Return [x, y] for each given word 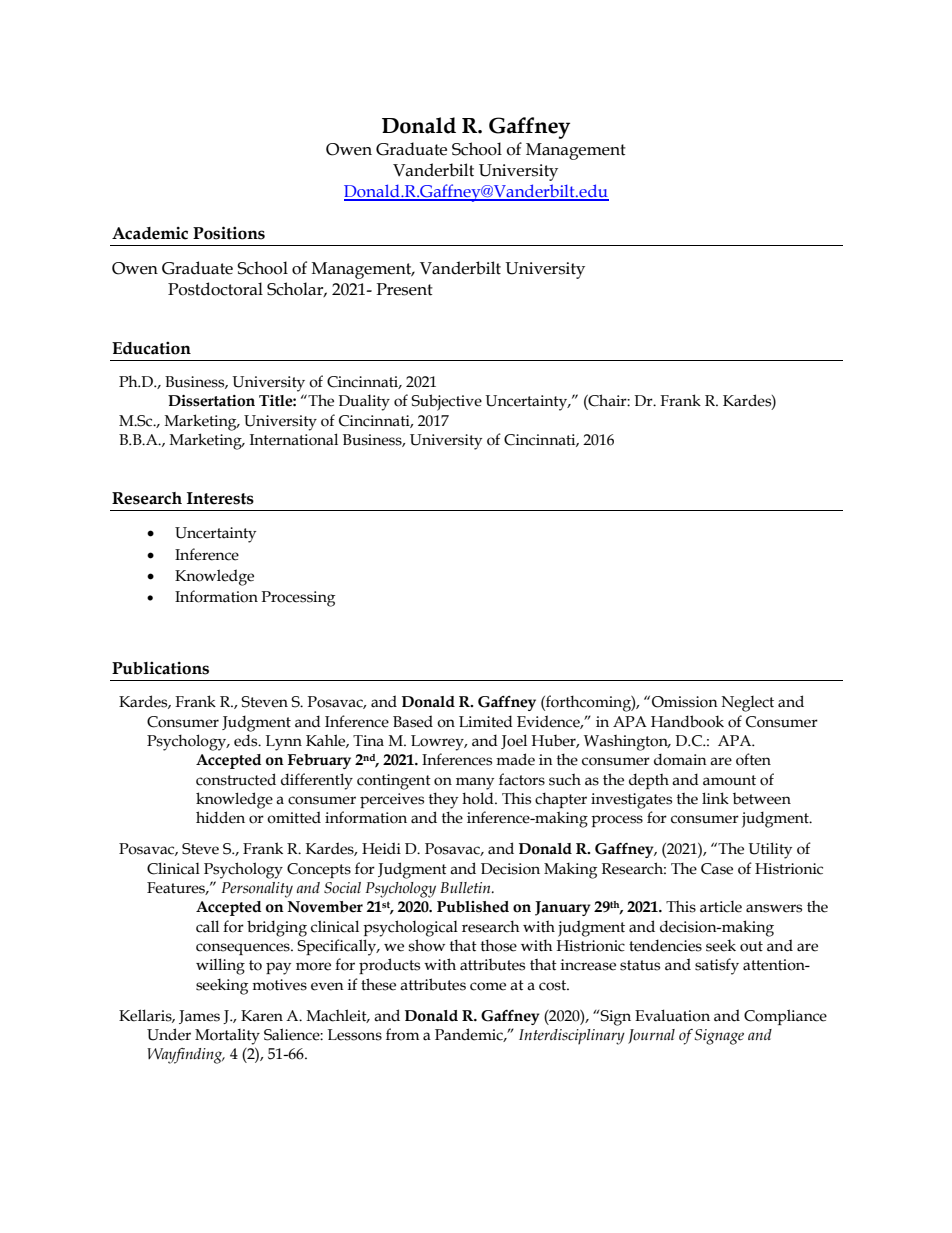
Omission [685, 702]
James [199, 1017]
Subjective [446, 402]
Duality [364, 403]
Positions [229, 233]
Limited [486, 721]
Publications [160, 668]
